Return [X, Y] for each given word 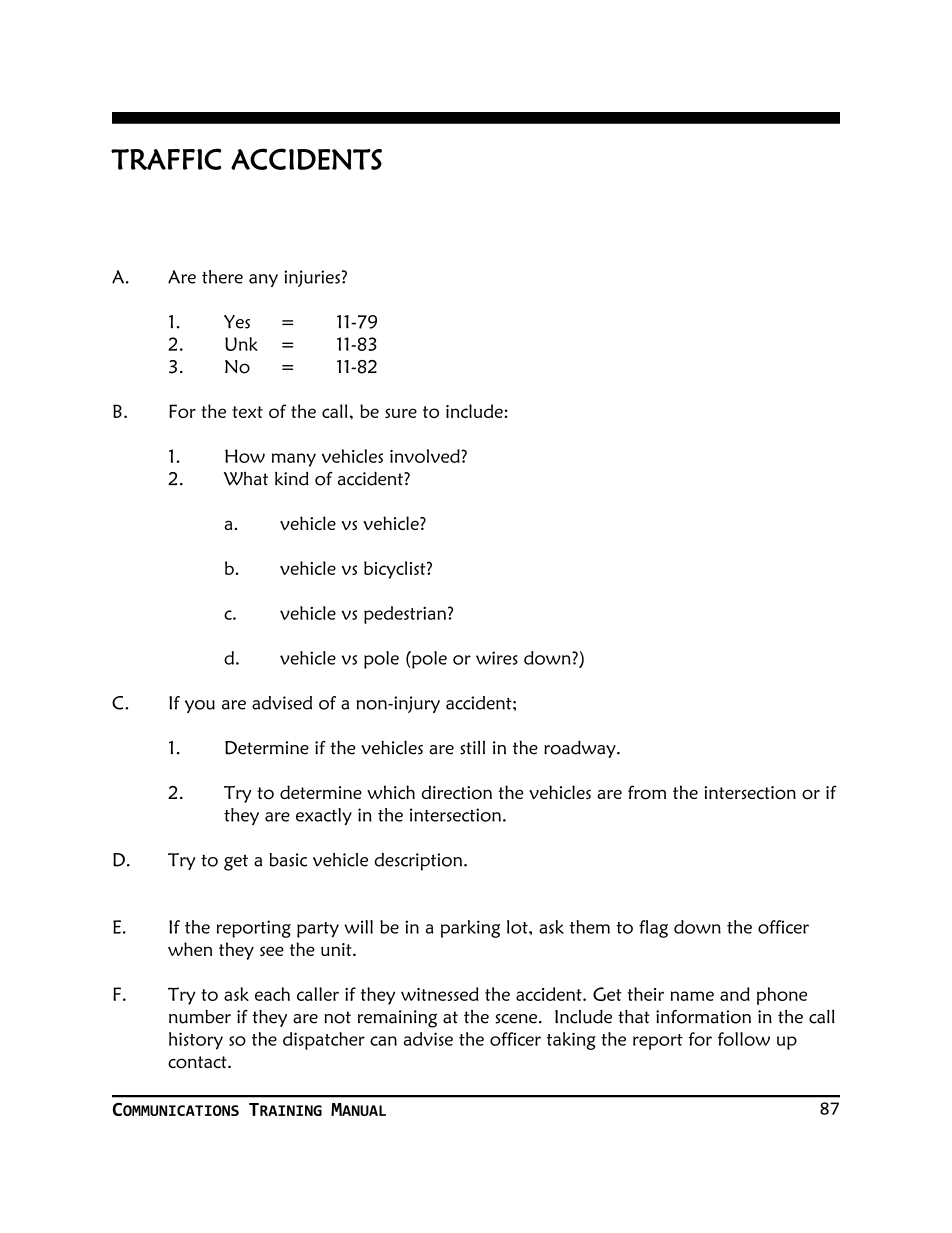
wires [497, 658]
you [200, 706]
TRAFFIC [166, 159]
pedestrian [406, 615]
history [196, 1041]
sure [401, 413]
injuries [312, 278]
